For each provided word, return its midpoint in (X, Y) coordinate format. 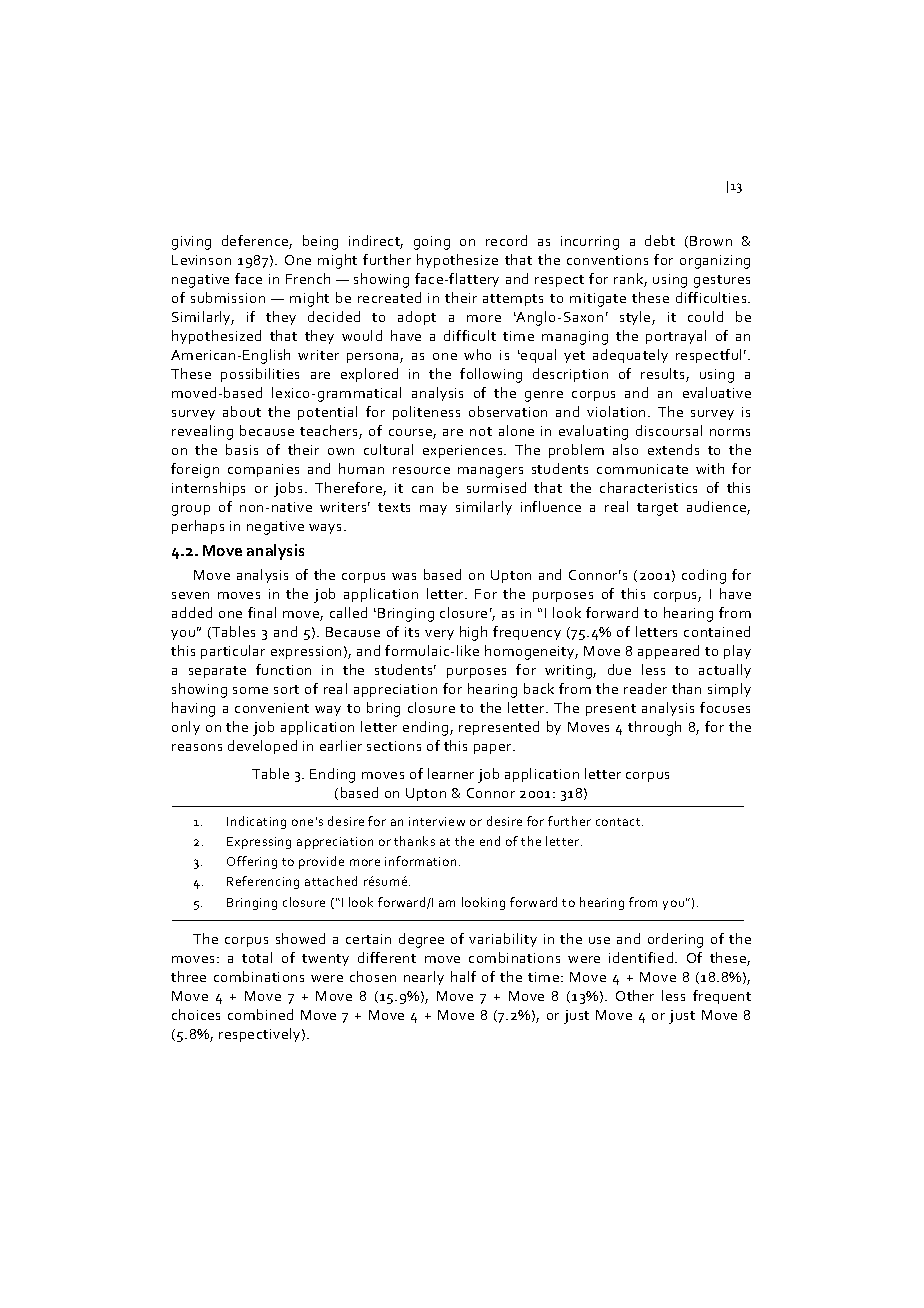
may (433, 510)
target (657, 509)
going (432, 243)
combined (260, 1014)
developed (262, 747)
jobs (288, 489)
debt (660, 240)
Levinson (201, 260)
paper (494, 749)
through (654, 728)
